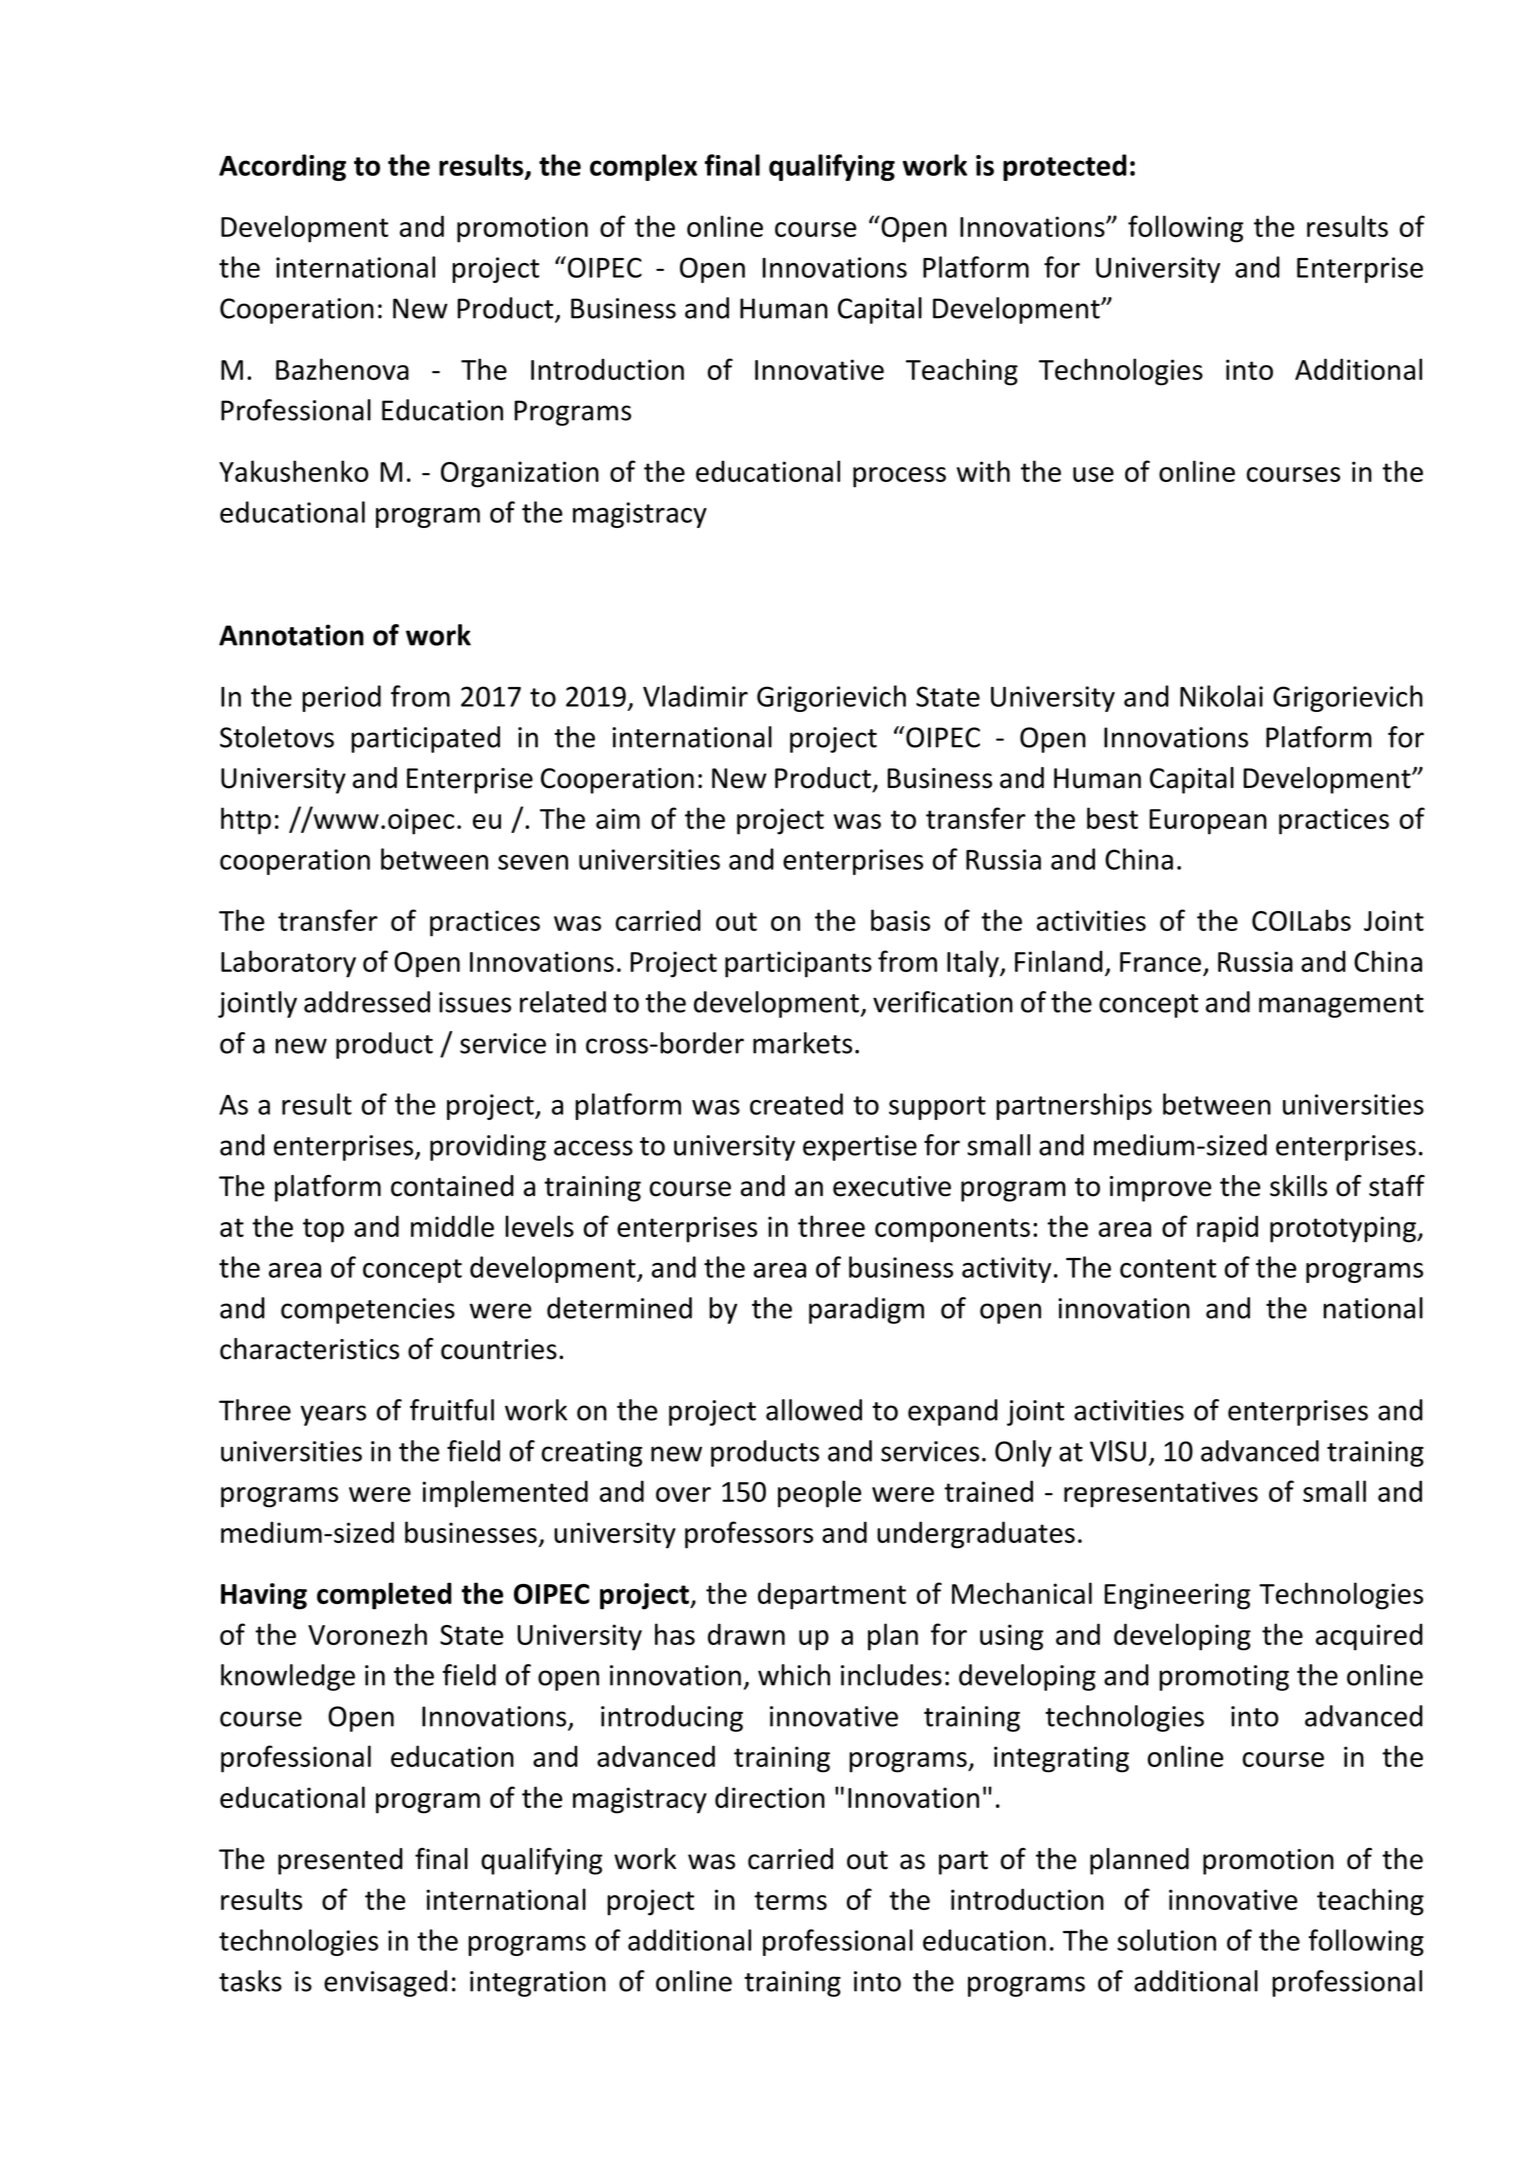  Describe the element at coordinates (790, 1900) in the screenshot. I see `terms` at that location.
